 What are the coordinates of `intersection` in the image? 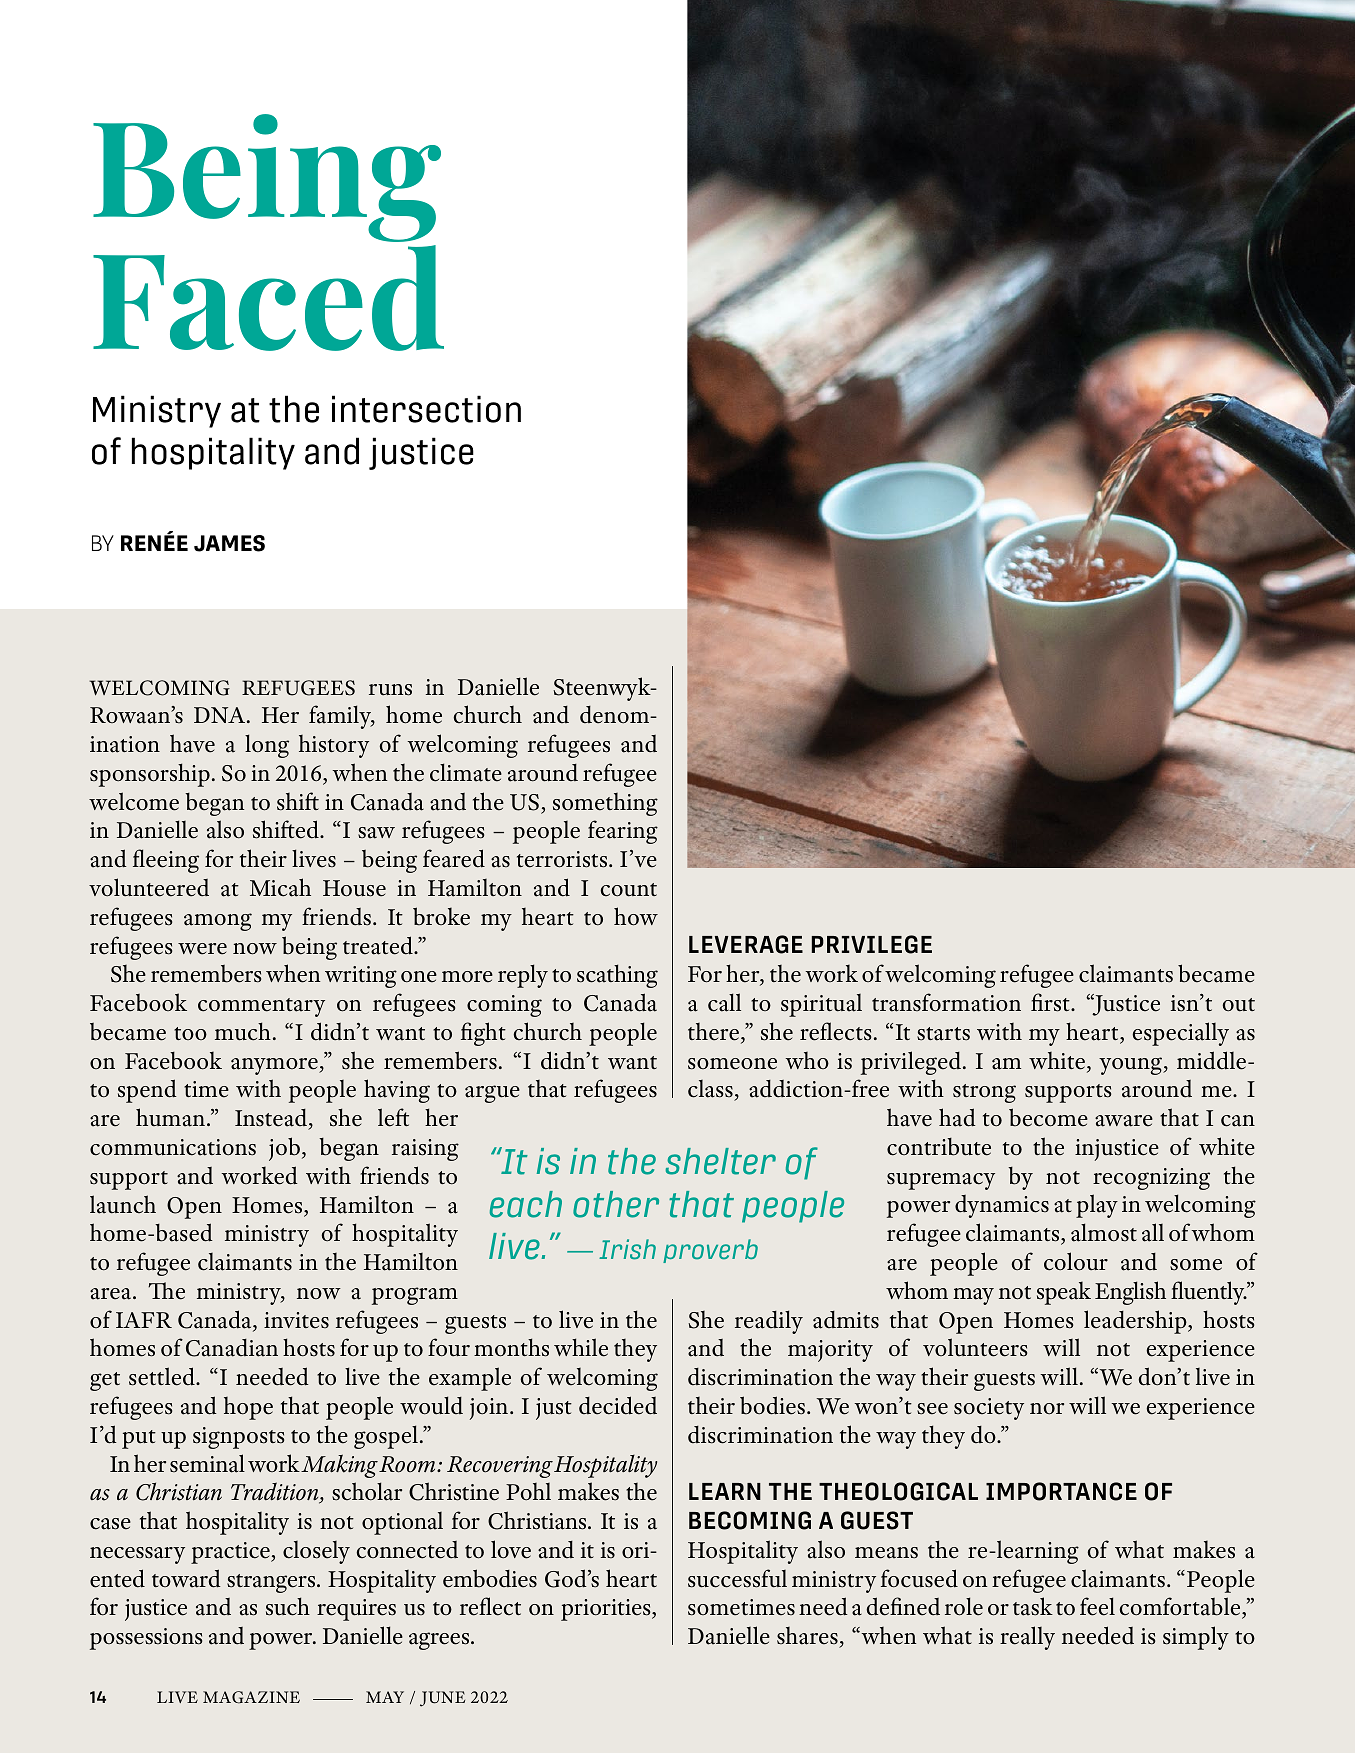 It's located at (426, 409).
